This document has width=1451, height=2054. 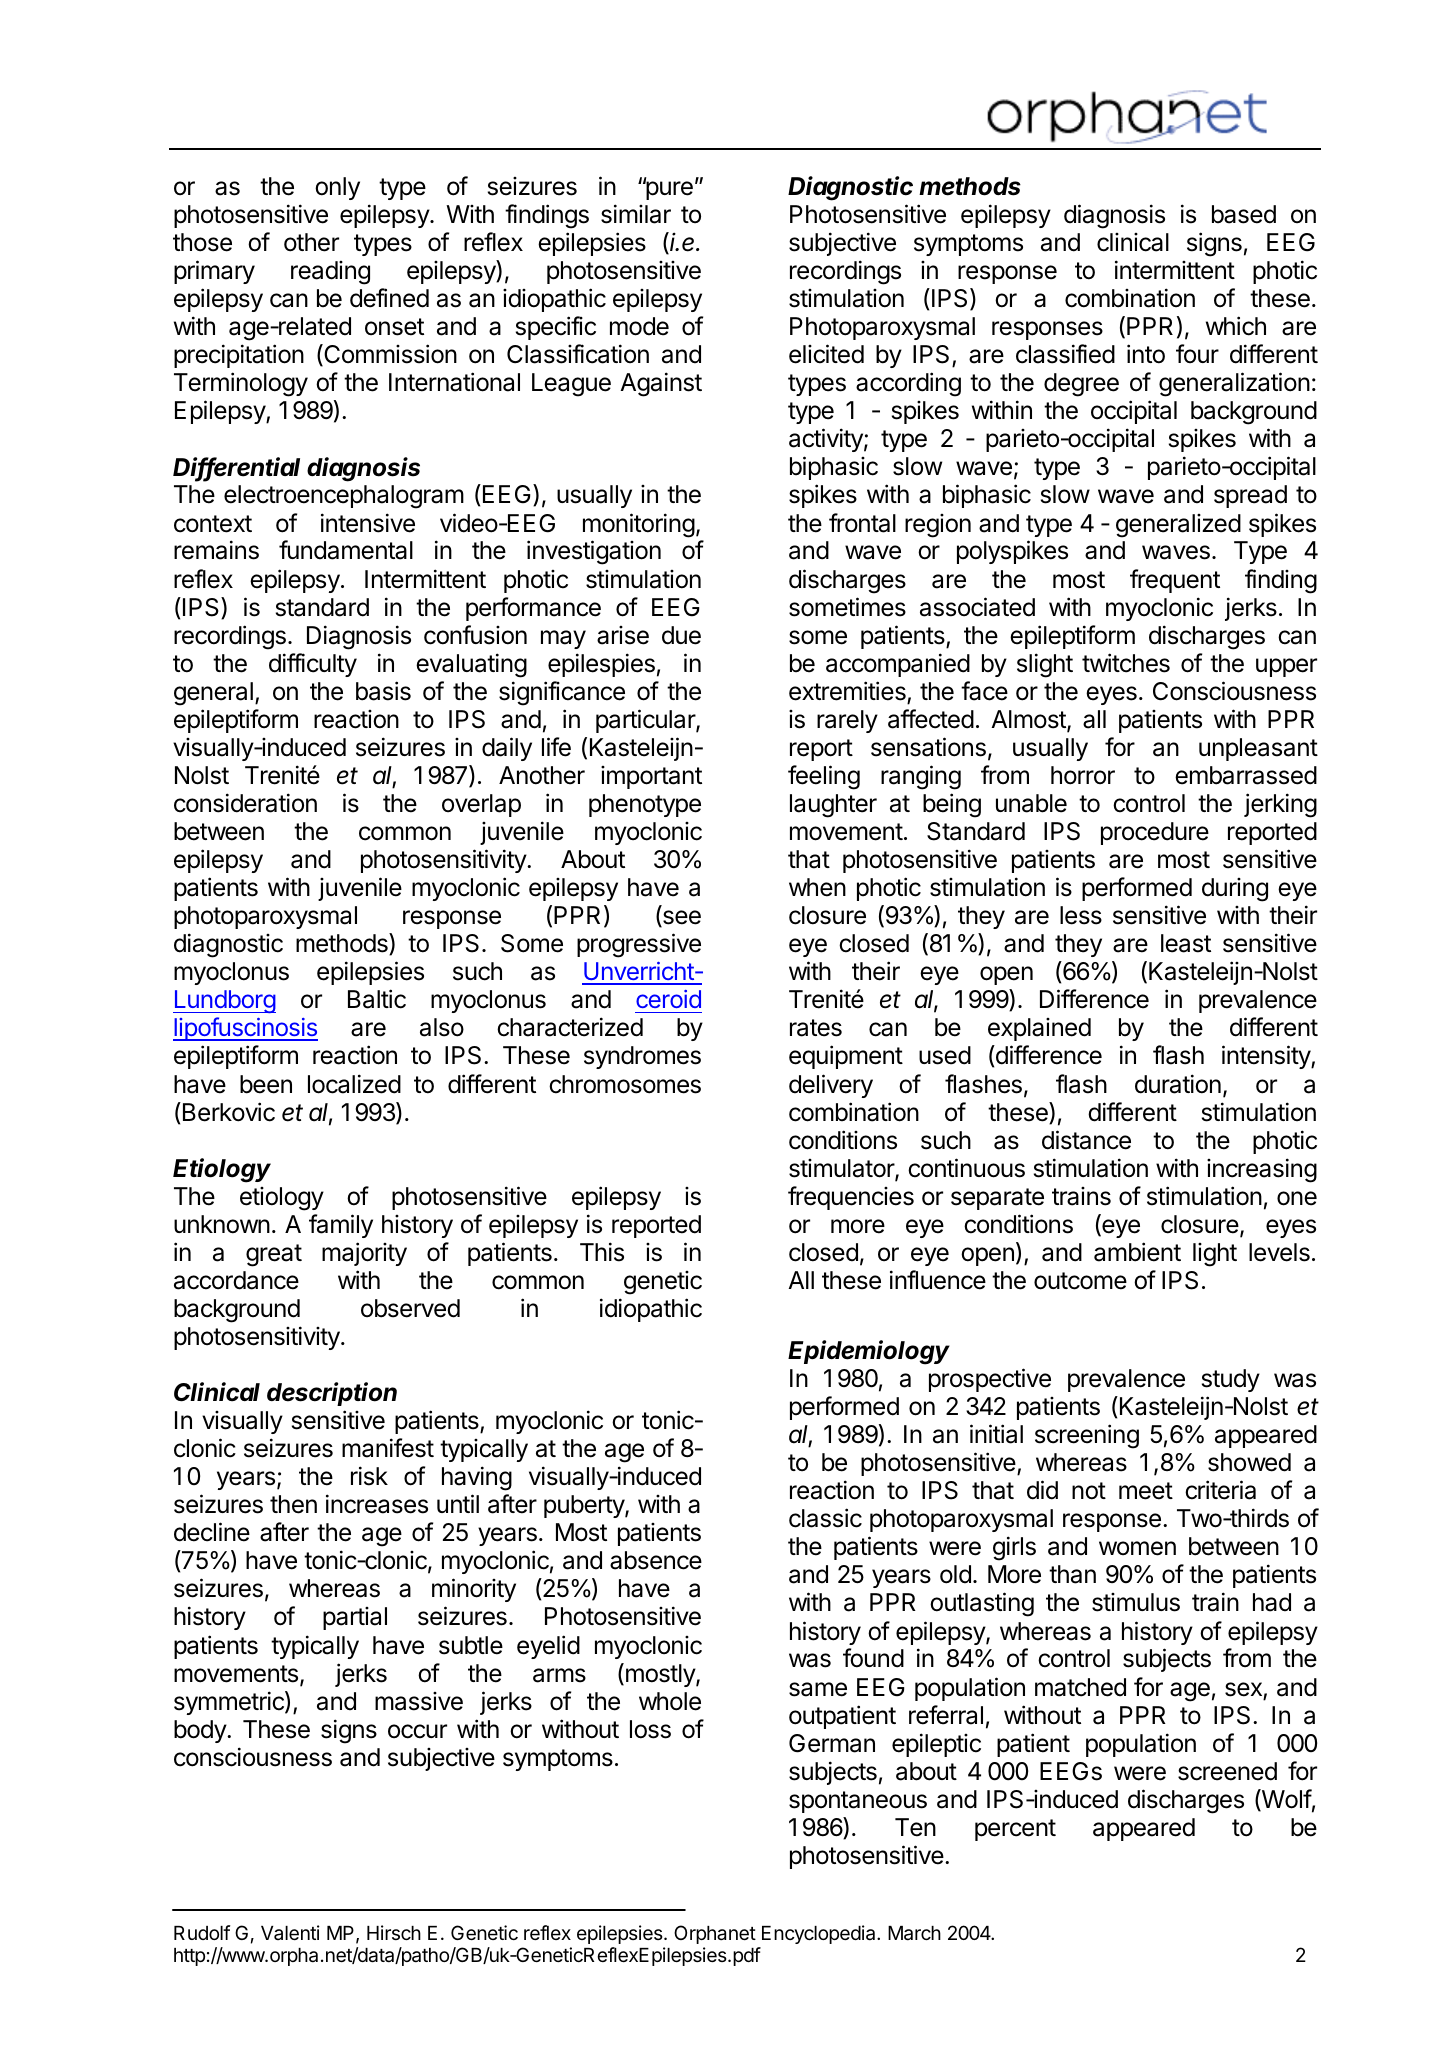 What do you see at coordinates (245, 803) in the document?
I see `consideration` at bounding box center [245, 803].
